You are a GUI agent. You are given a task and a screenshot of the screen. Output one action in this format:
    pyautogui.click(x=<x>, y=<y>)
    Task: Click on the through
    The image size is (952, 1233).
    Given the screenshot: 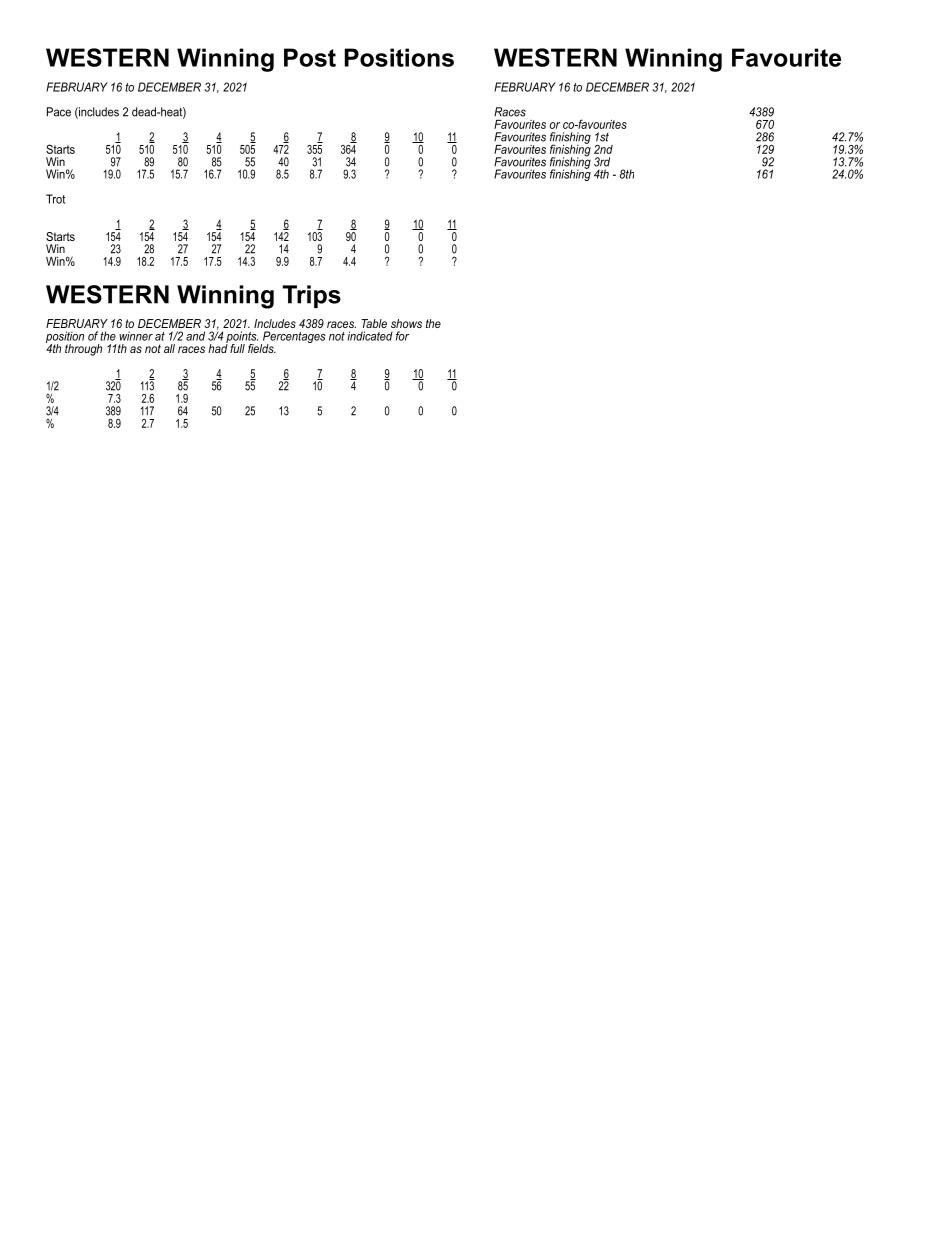 What is the action you would take?
    pyautogui.click(x=83, y=350)
